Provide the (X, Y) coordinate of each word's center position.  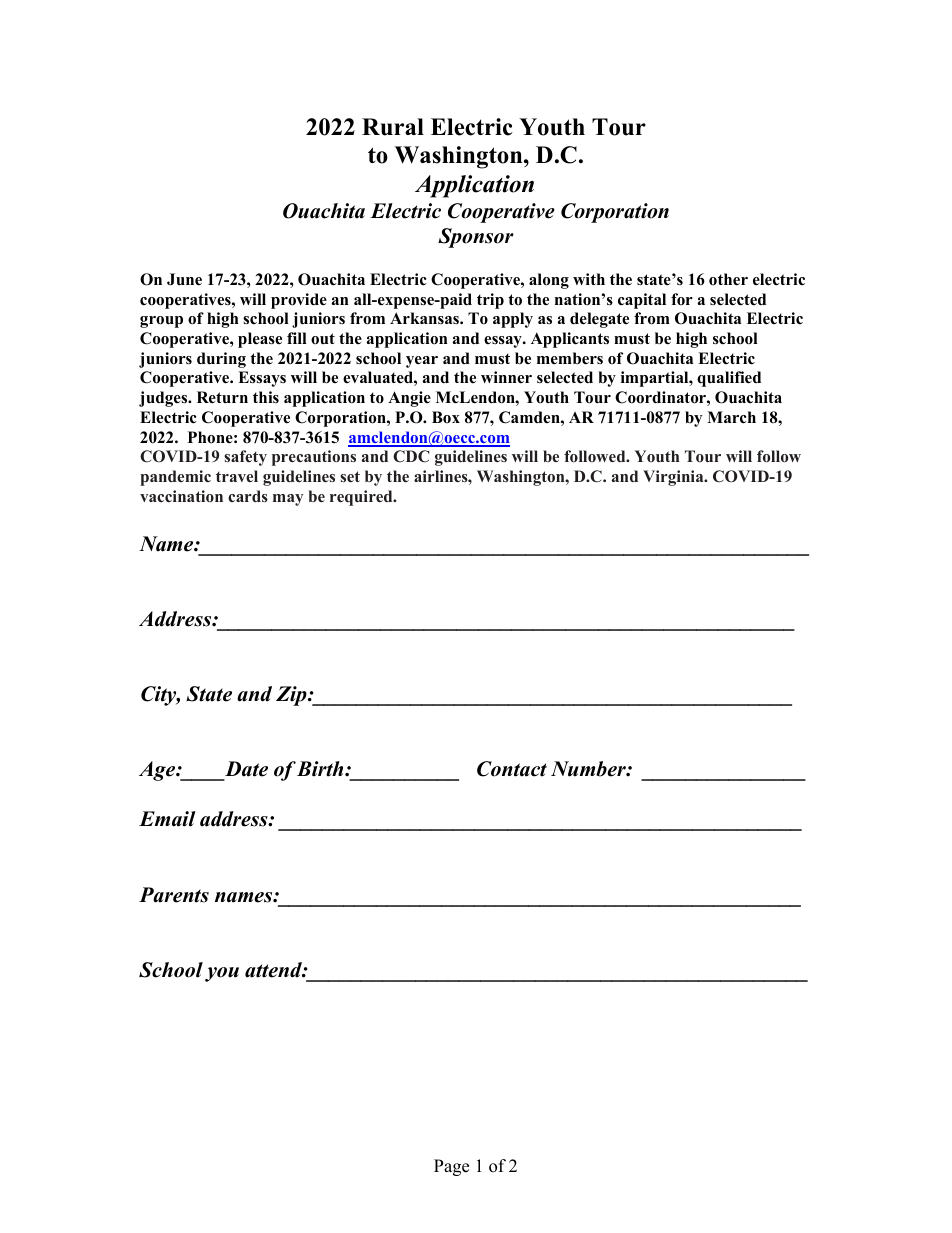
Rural (393, 127)
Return (222, 397)
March (731, 417)
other (728, 279)
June (184, 279)
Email (167, 819)
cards (248, 496)
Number (589, 769)
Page (451, 1167)
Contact (512, 769)
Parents (174, 895)
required (362, 498)
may (288, 500)
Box (446, 417)
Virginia (674, 478)
